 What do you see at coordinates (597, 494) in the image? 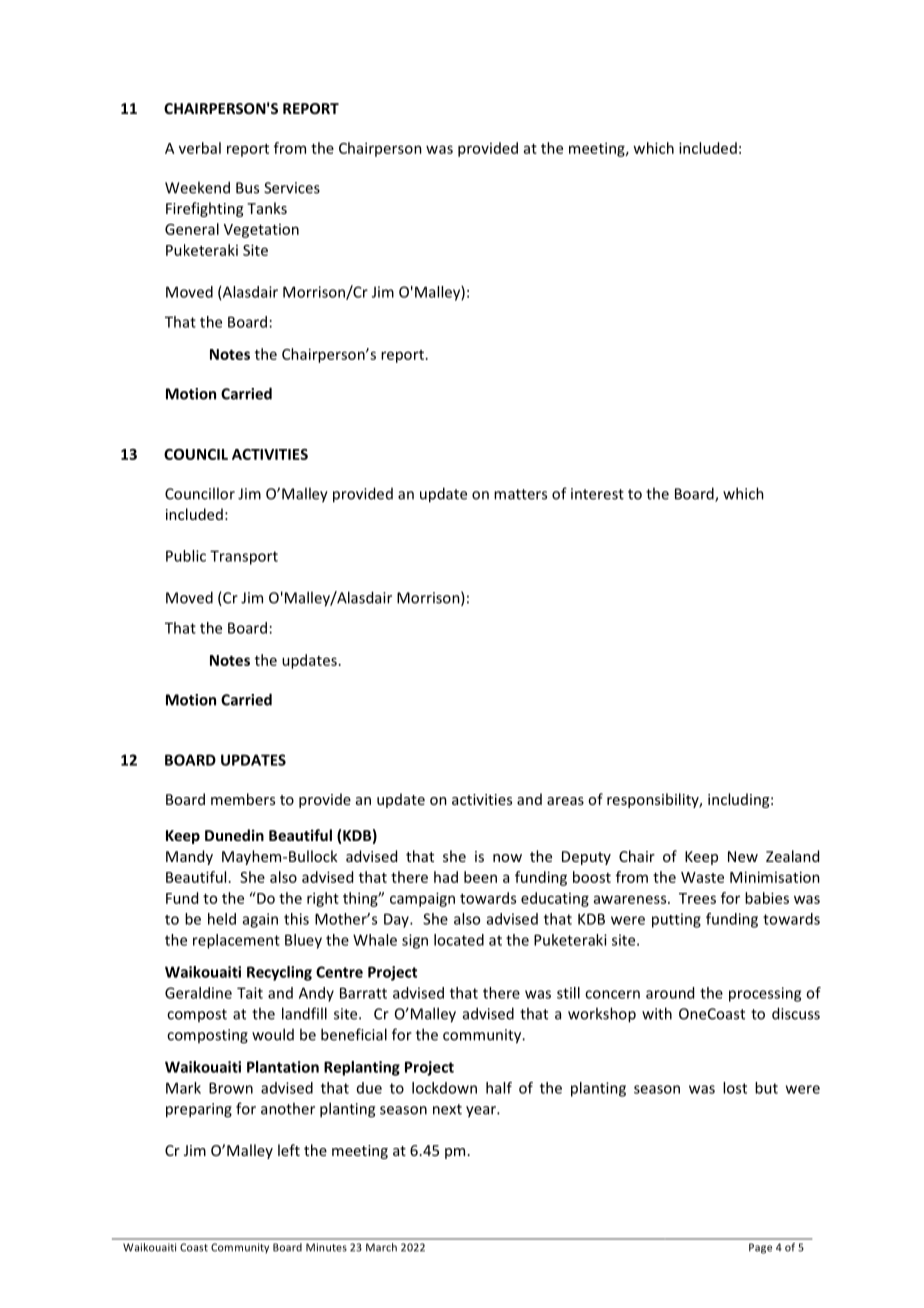
I see `interest` at bounding box center [597, 494].
